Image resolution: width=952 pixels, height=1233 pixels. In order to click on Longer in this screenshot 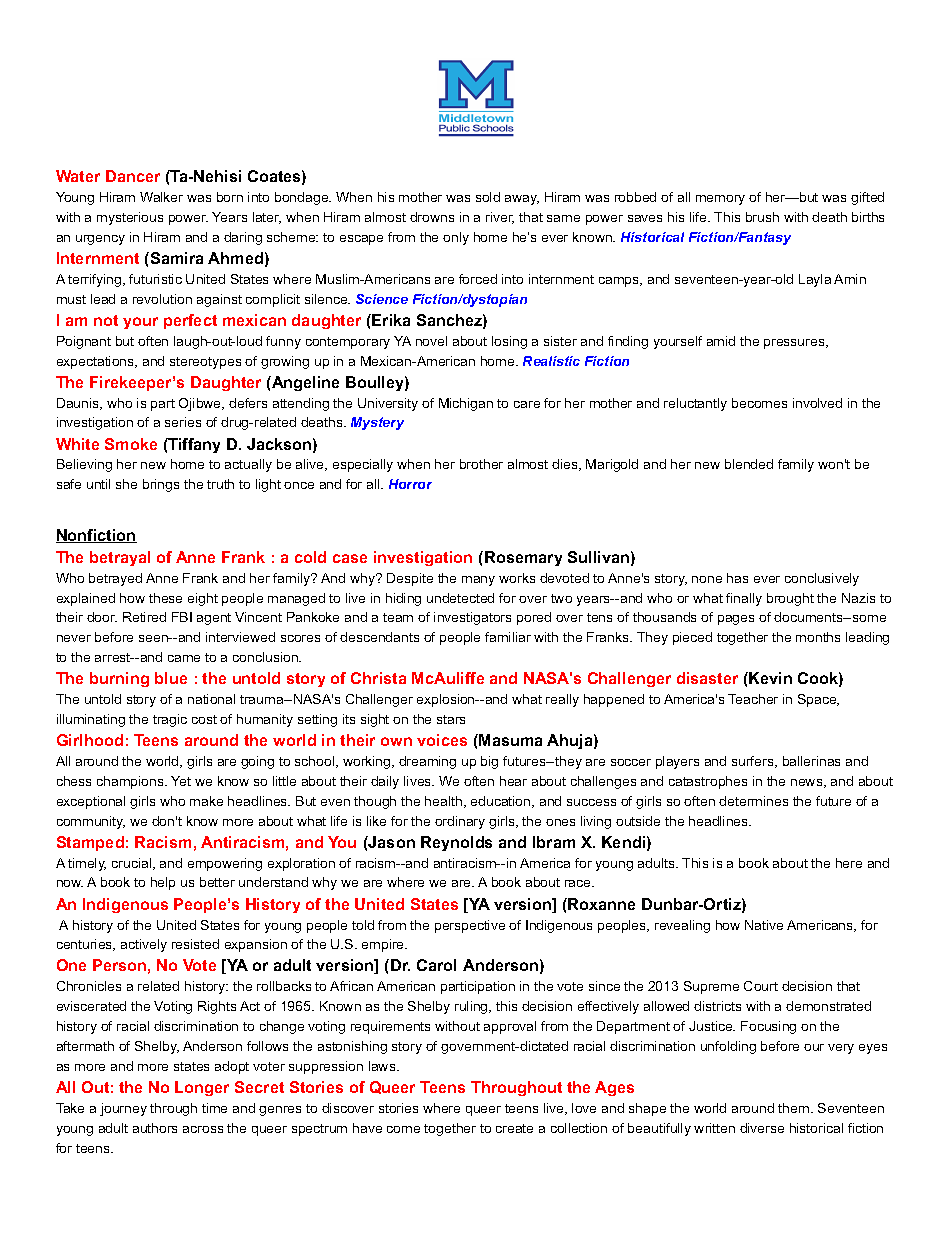, I will do `click(202, 1088)`.
